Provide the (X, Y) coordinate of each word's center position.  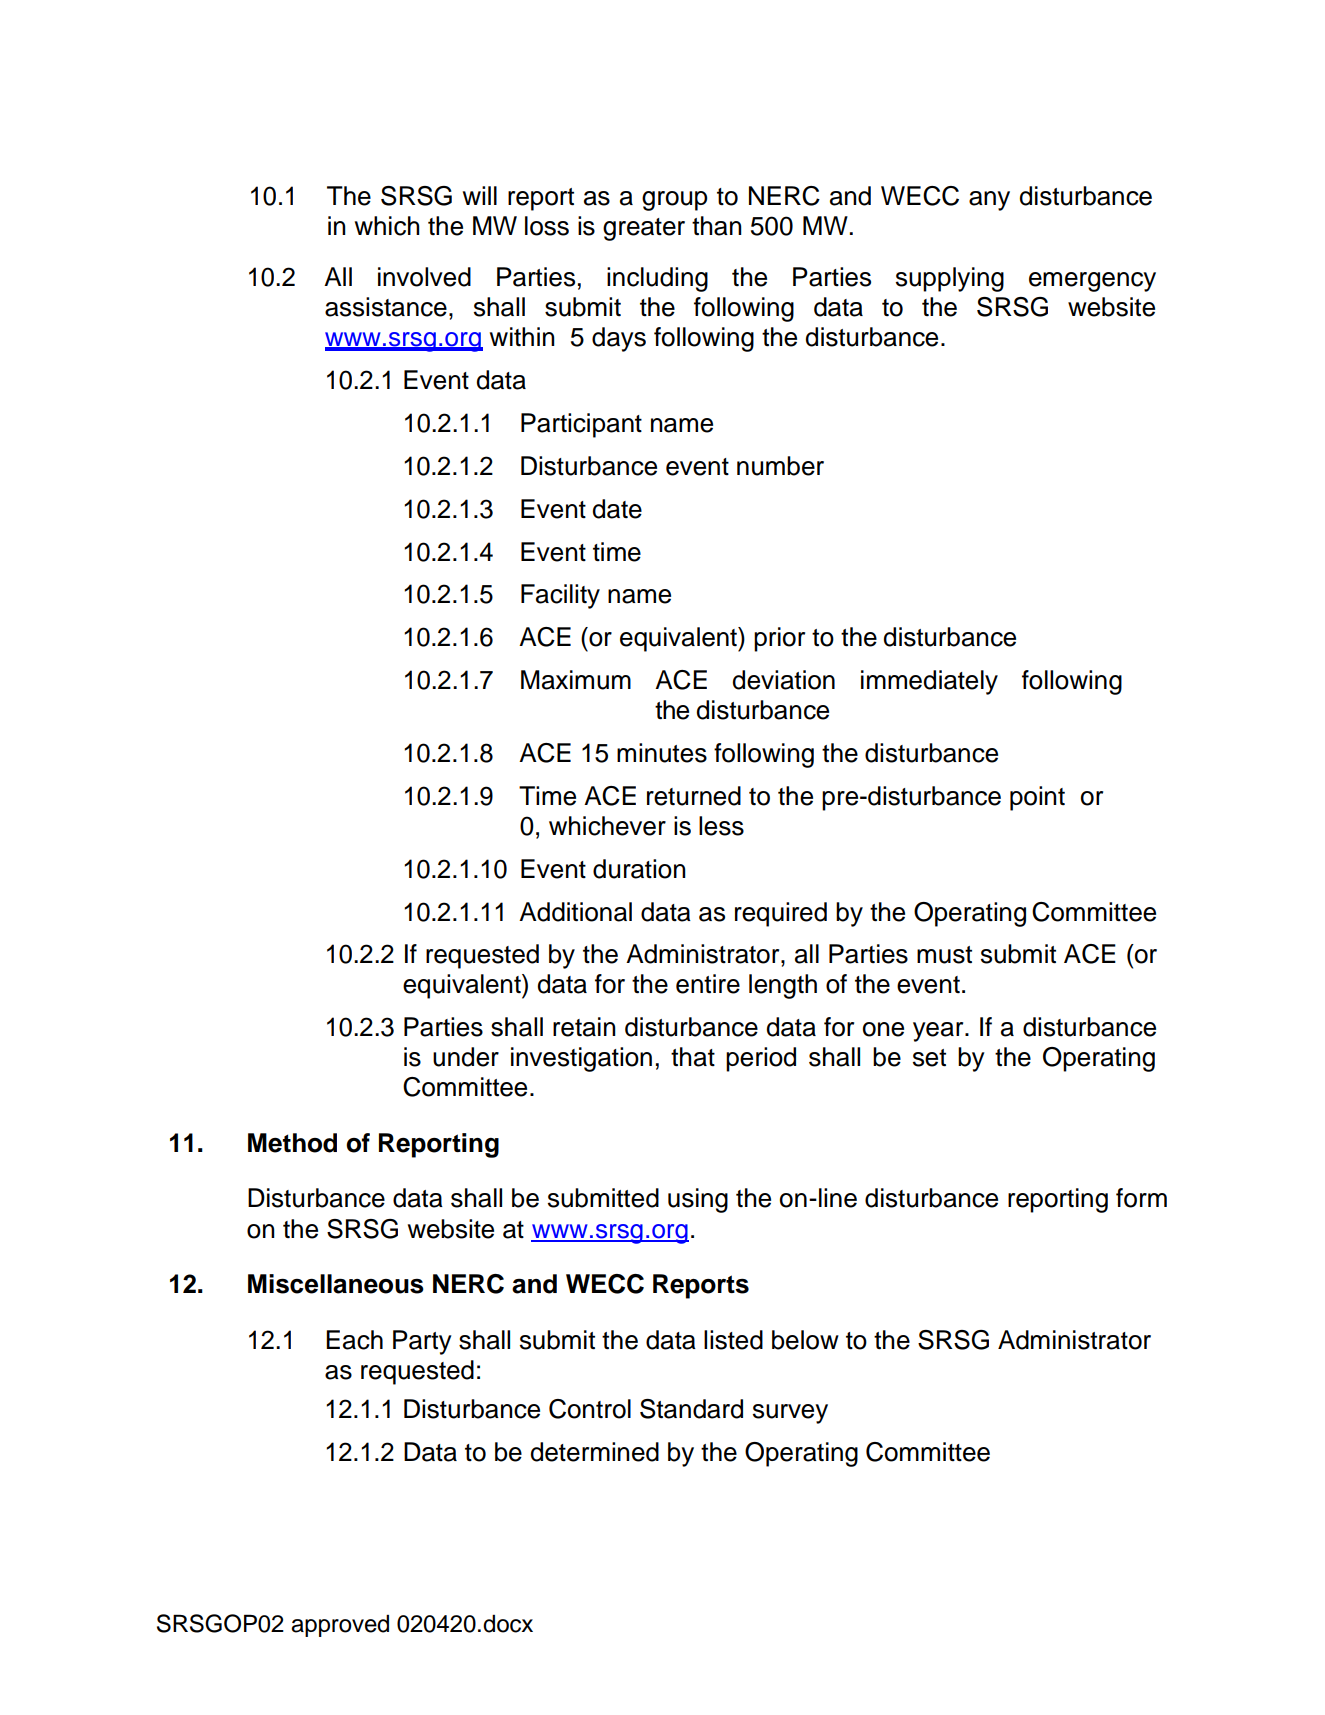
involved (424, 277)
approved (340, 1626)
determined (594, 1452)
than (717, 226)
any (989, 201)
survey (790, 1414)
